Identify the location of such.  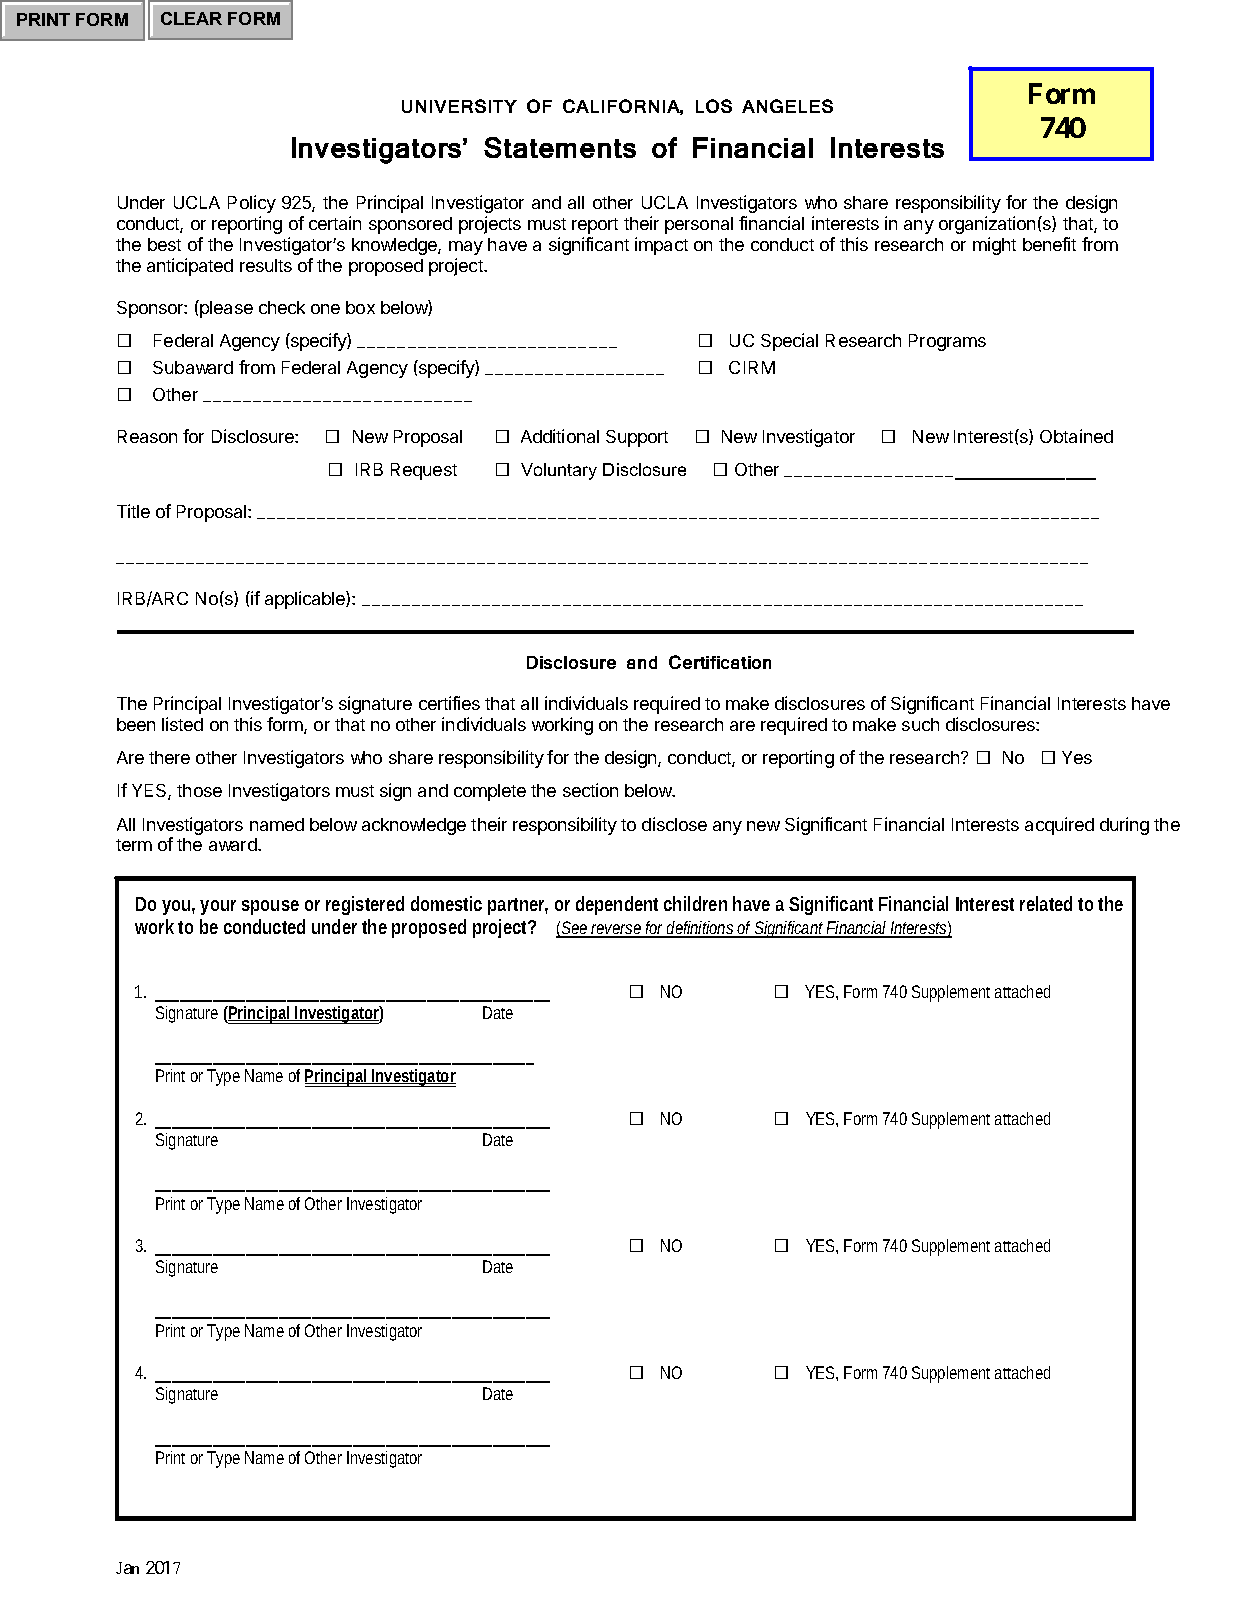
(920, 724).
